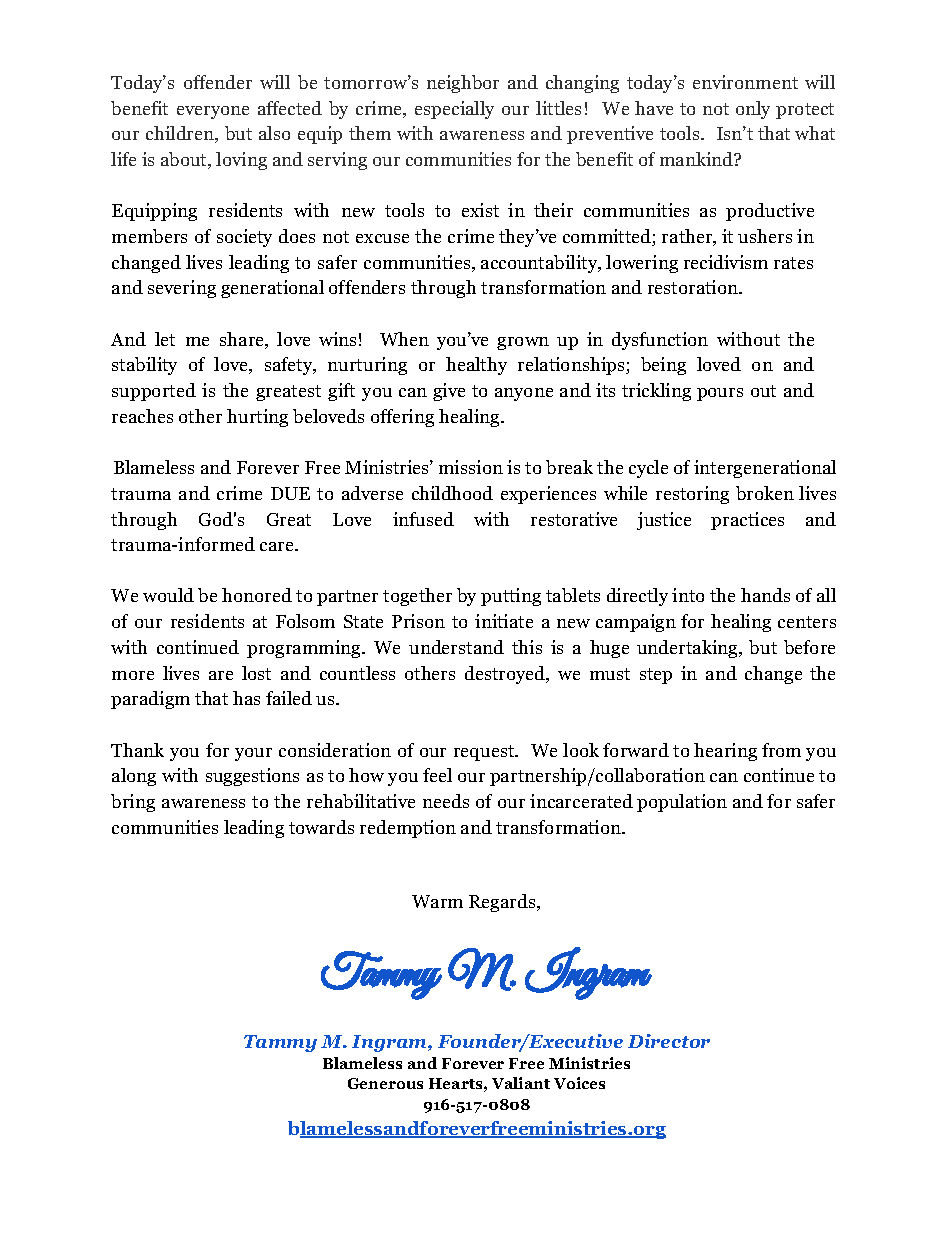 The height and width of the screenshot is (1233, 952). I want to click on especially, so click(454, 110).
